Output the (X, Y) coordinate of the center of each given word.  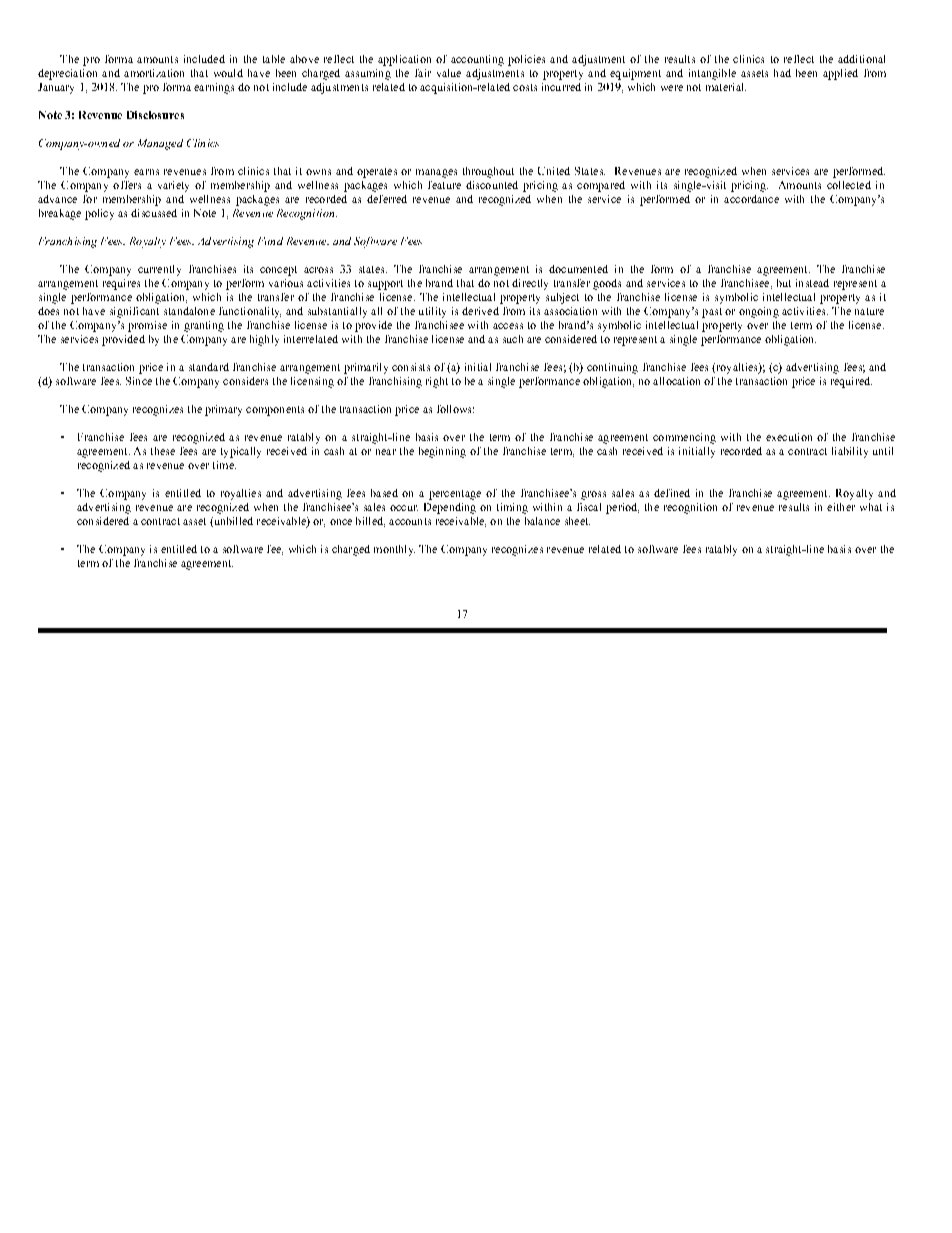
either (841, 507)
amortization (154, 73)
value (449, 73)
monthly (394, 550)
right (437, 382)
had (782, 73)
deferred (387, 199)
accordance (751, 199)
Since (139, 381)
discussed (154, 213)
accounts (410, 521)
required (851, 382)
